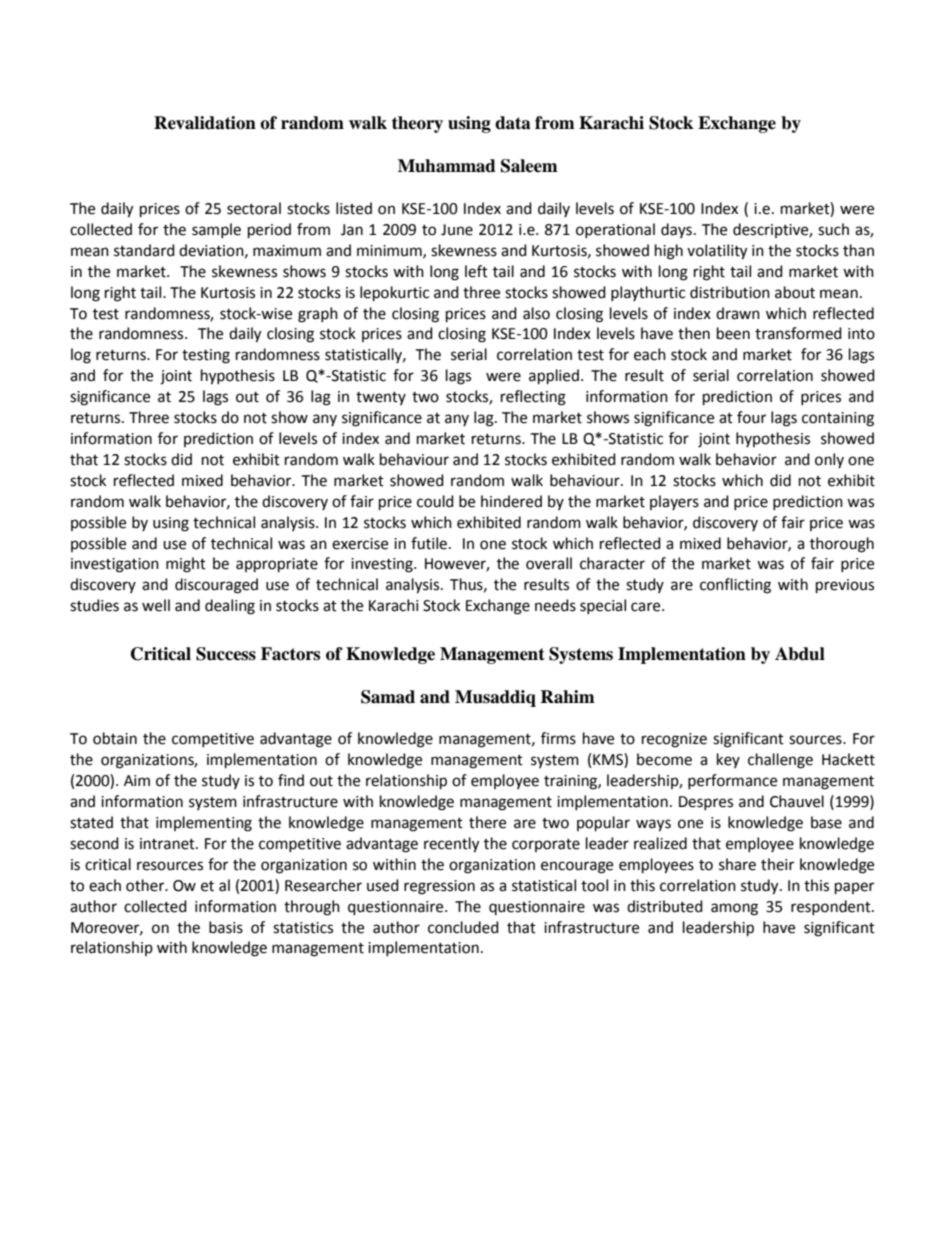  What do you see at coordinates (439, 887) in the screenshot?
I see `regression` at bounding box center [439, 887].
